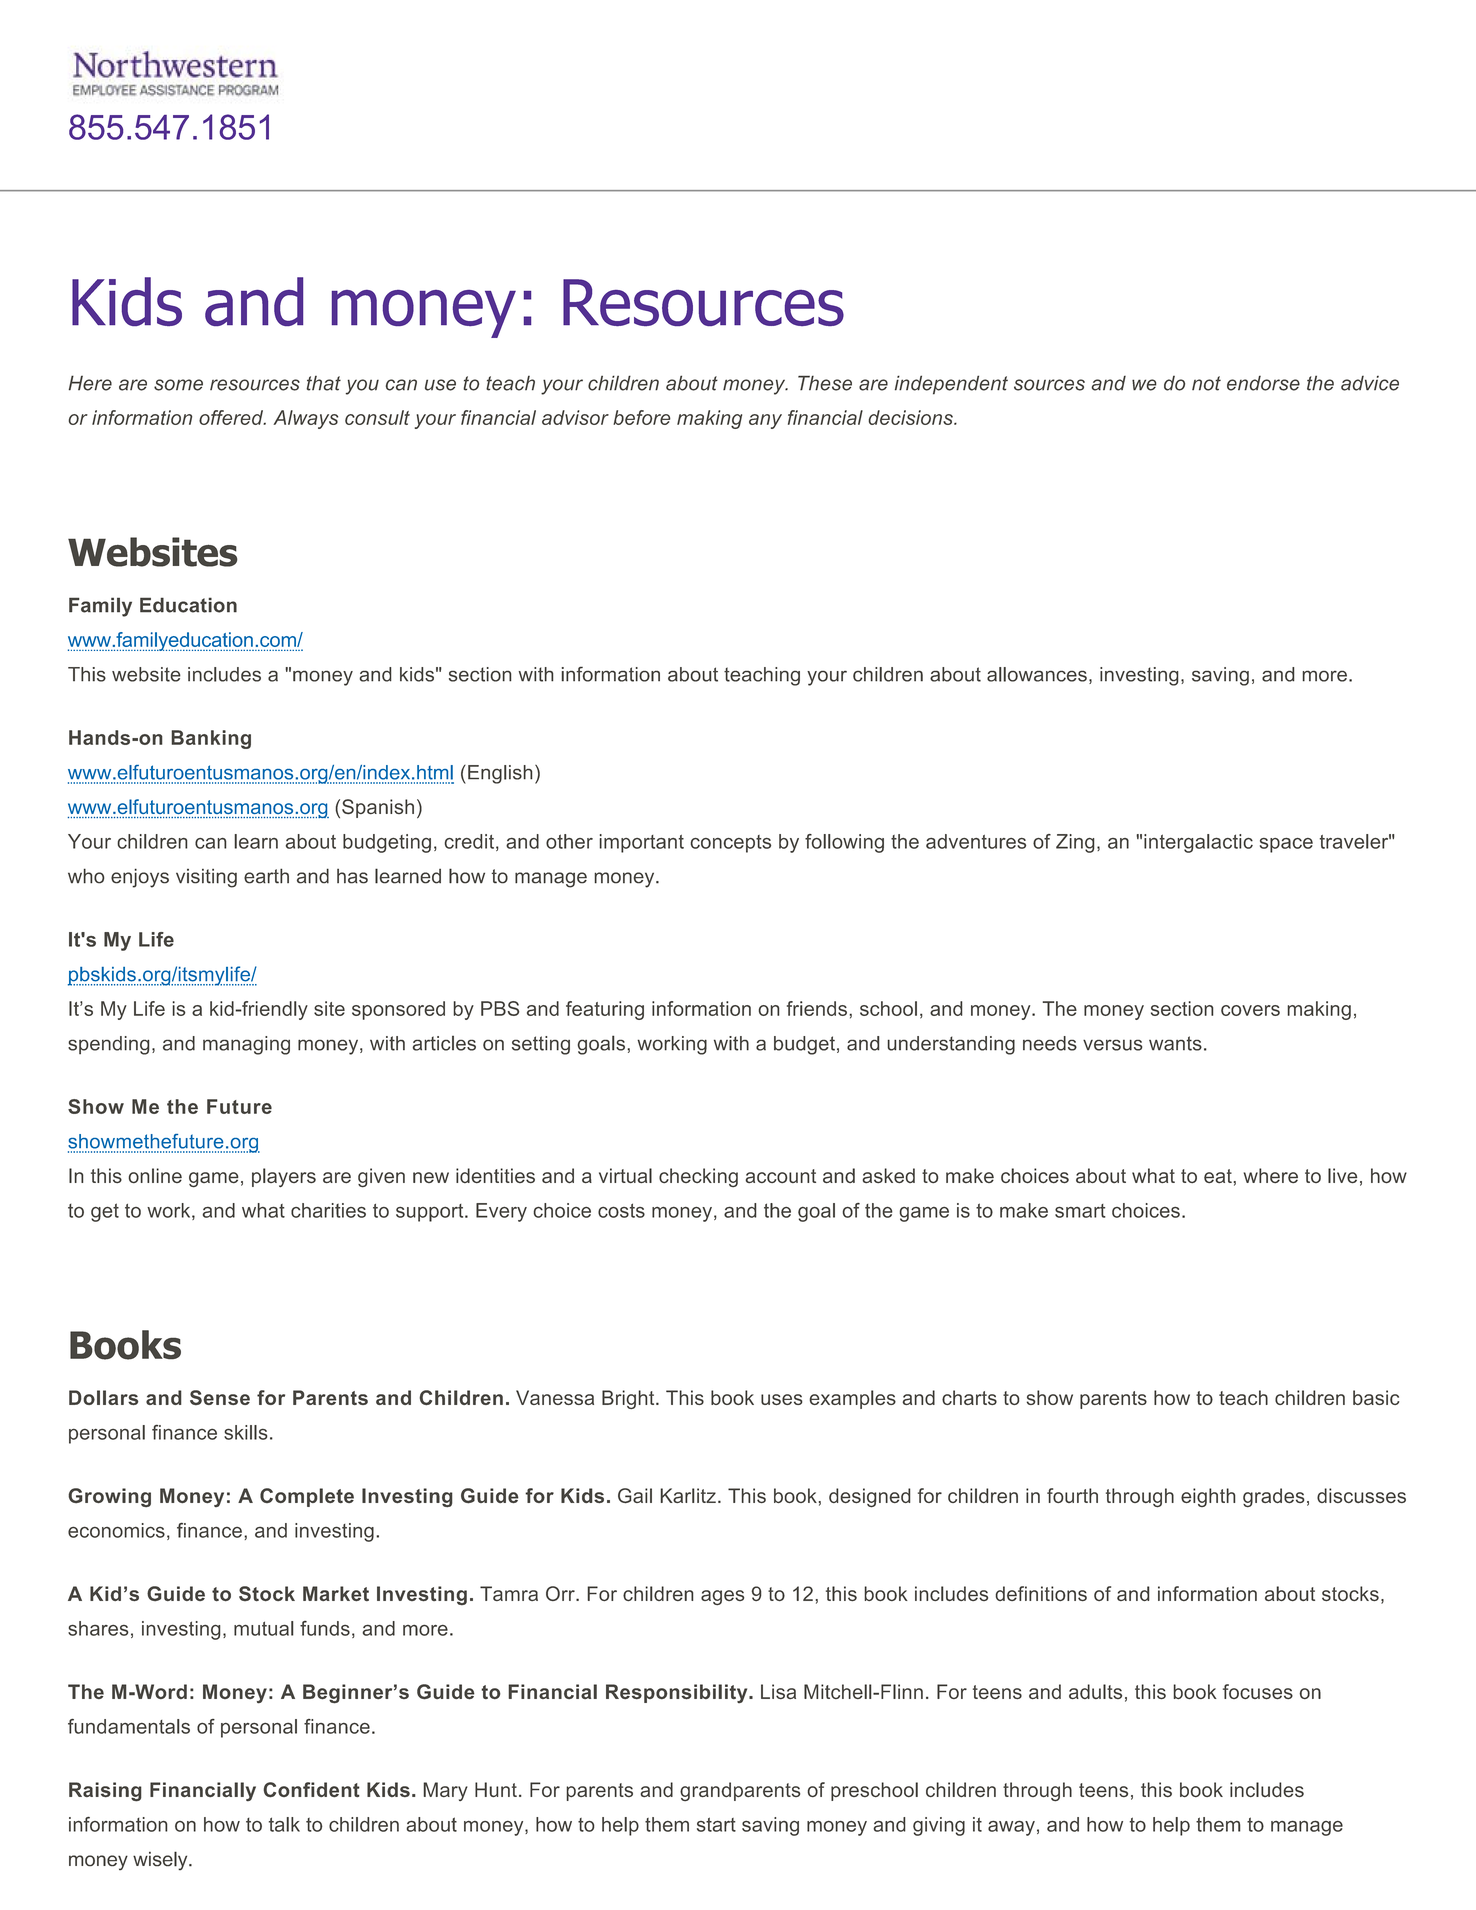  Describe the element at coordinates (1037, 674) in the document. I see `allowances` at that location.
